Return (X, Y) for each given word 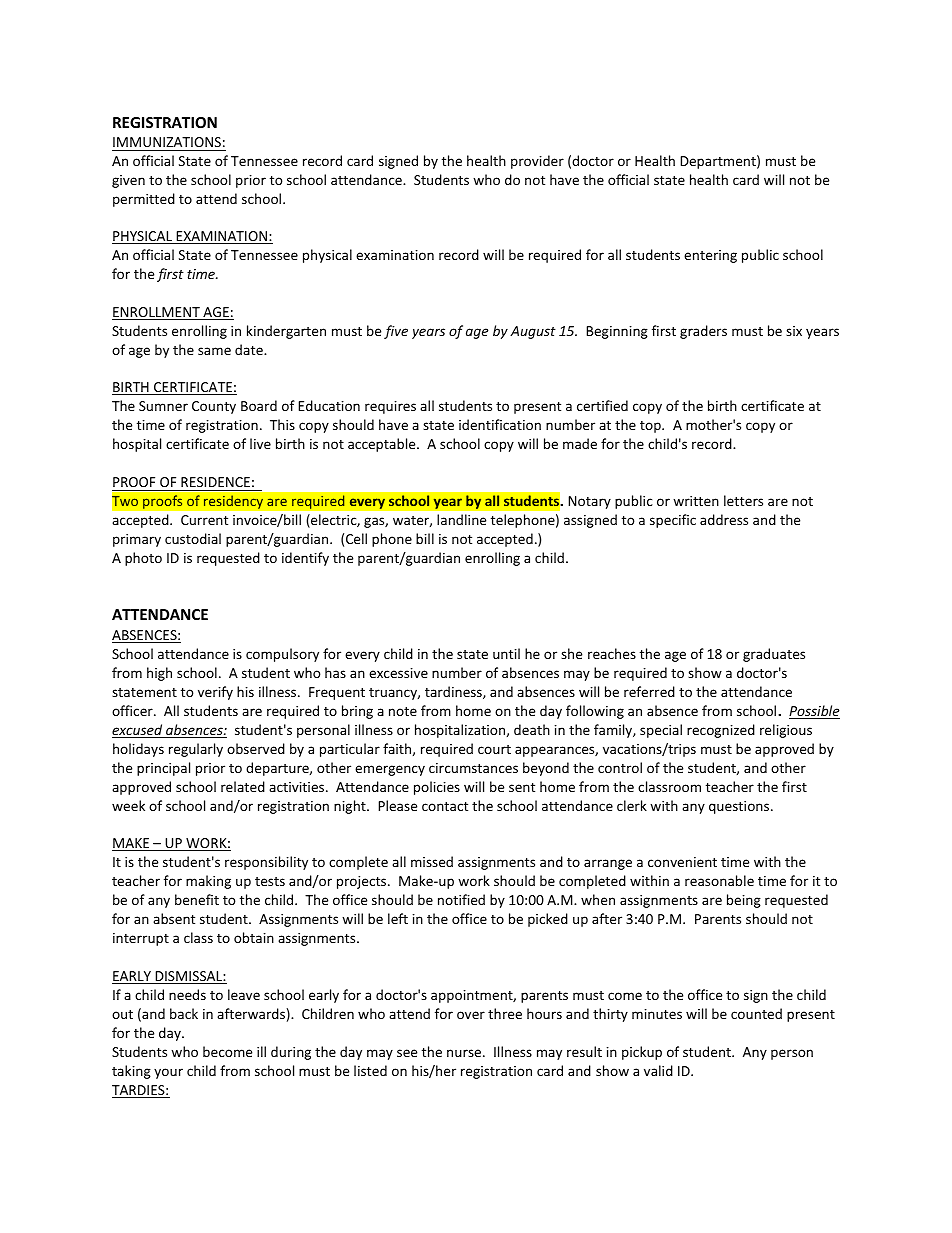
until (506, 653)
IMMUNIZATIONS (167, 144)
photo (143, 559)
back (184, 1013)
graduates (774, 655)
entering (710, 256)
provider (537, 162)
